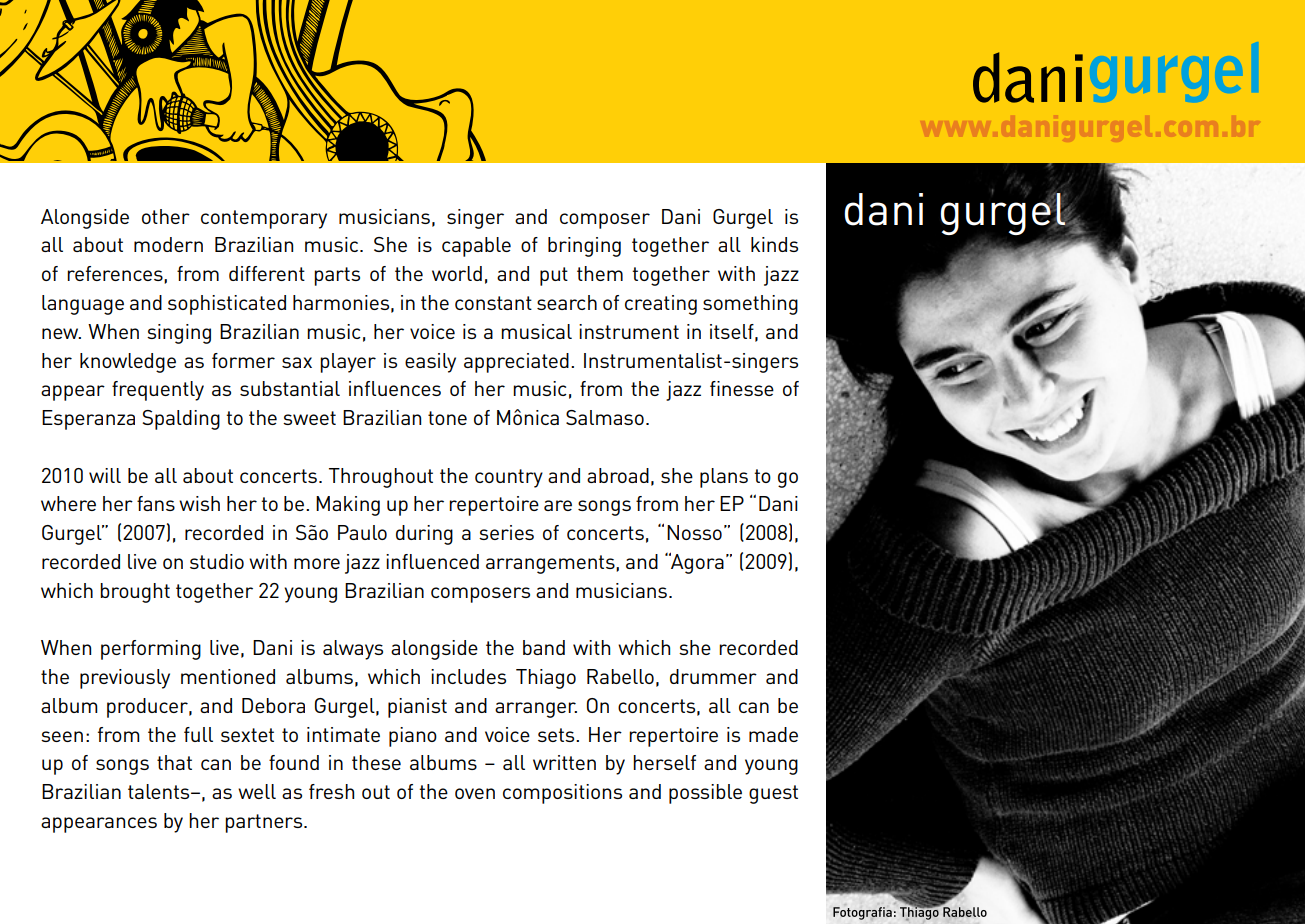 The image size is (1305, 924). I want to click on always, so click(353, 650).
